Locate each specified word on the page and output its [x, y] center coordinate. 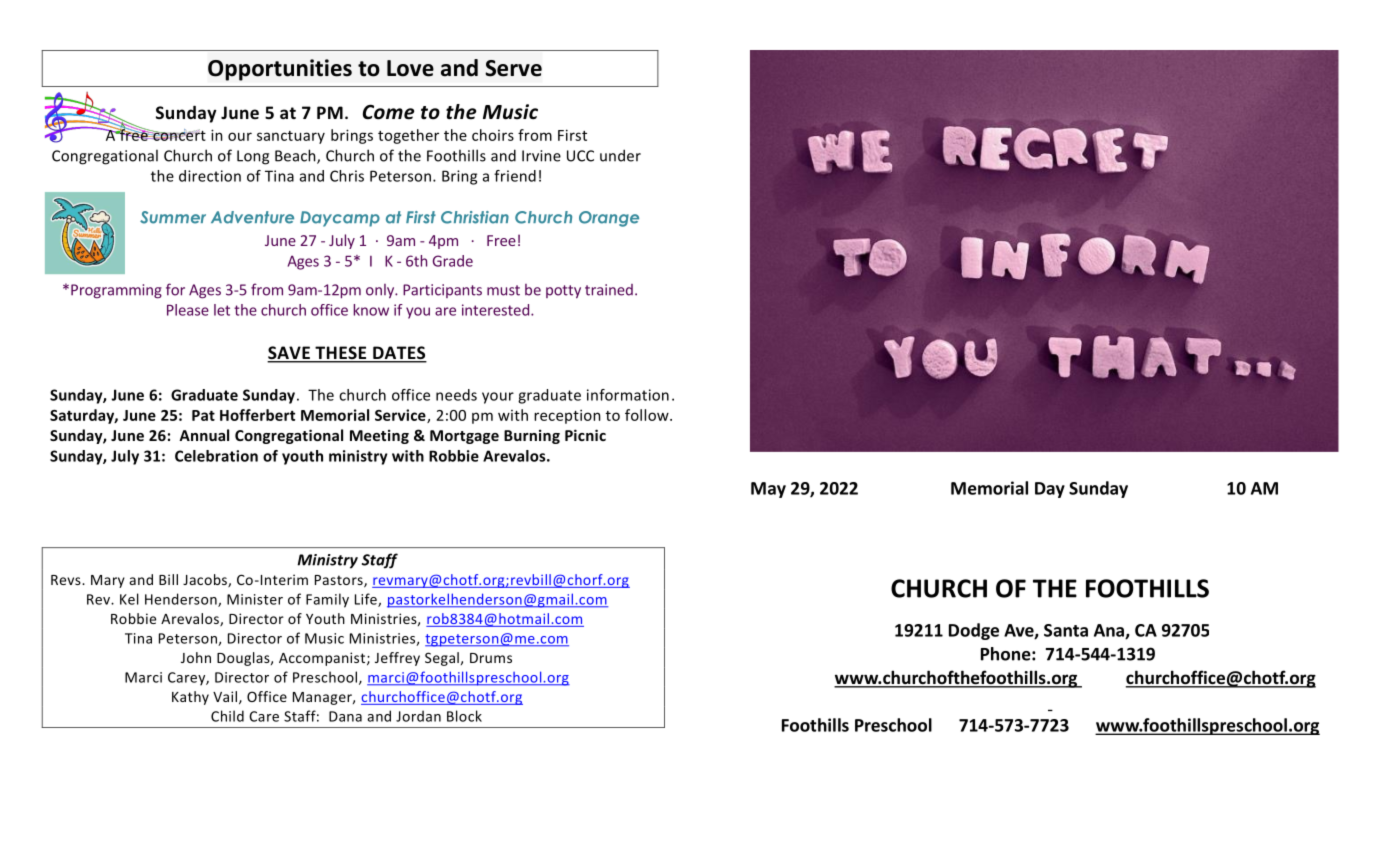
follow [648, 415]
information [628, 395]
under [620, 155]
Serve [513, 68]
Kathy [190, 698]
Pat [203, 415]
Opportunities [280, 70]
